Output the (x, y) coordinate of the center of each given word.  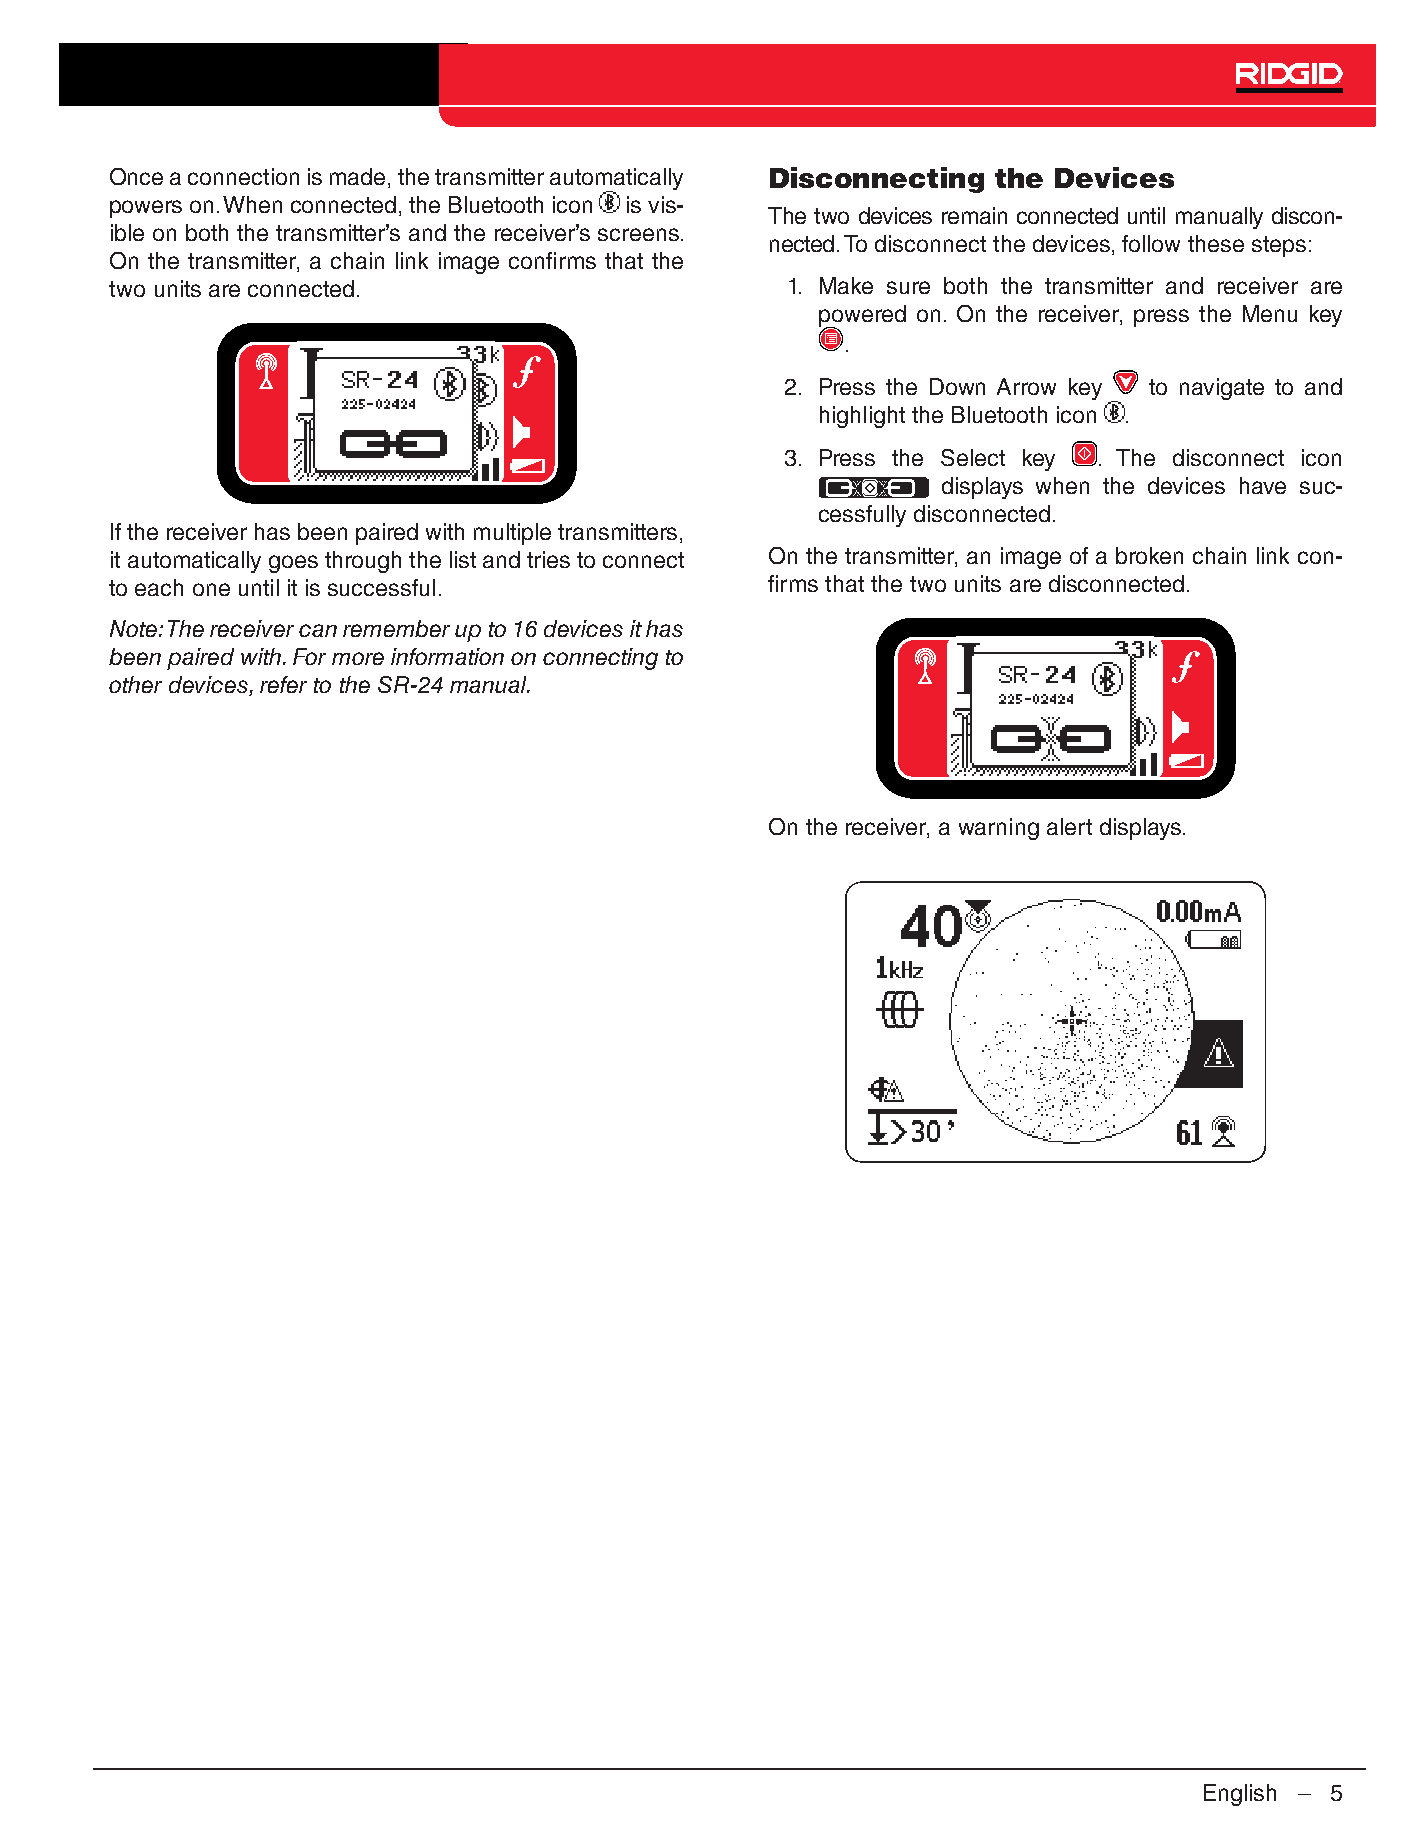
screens (638, 234)
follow (1151, 243)
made (357, 176)
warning (999, 829)
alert (1069, 826)
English (1240, 1795)
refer (283, 684)
